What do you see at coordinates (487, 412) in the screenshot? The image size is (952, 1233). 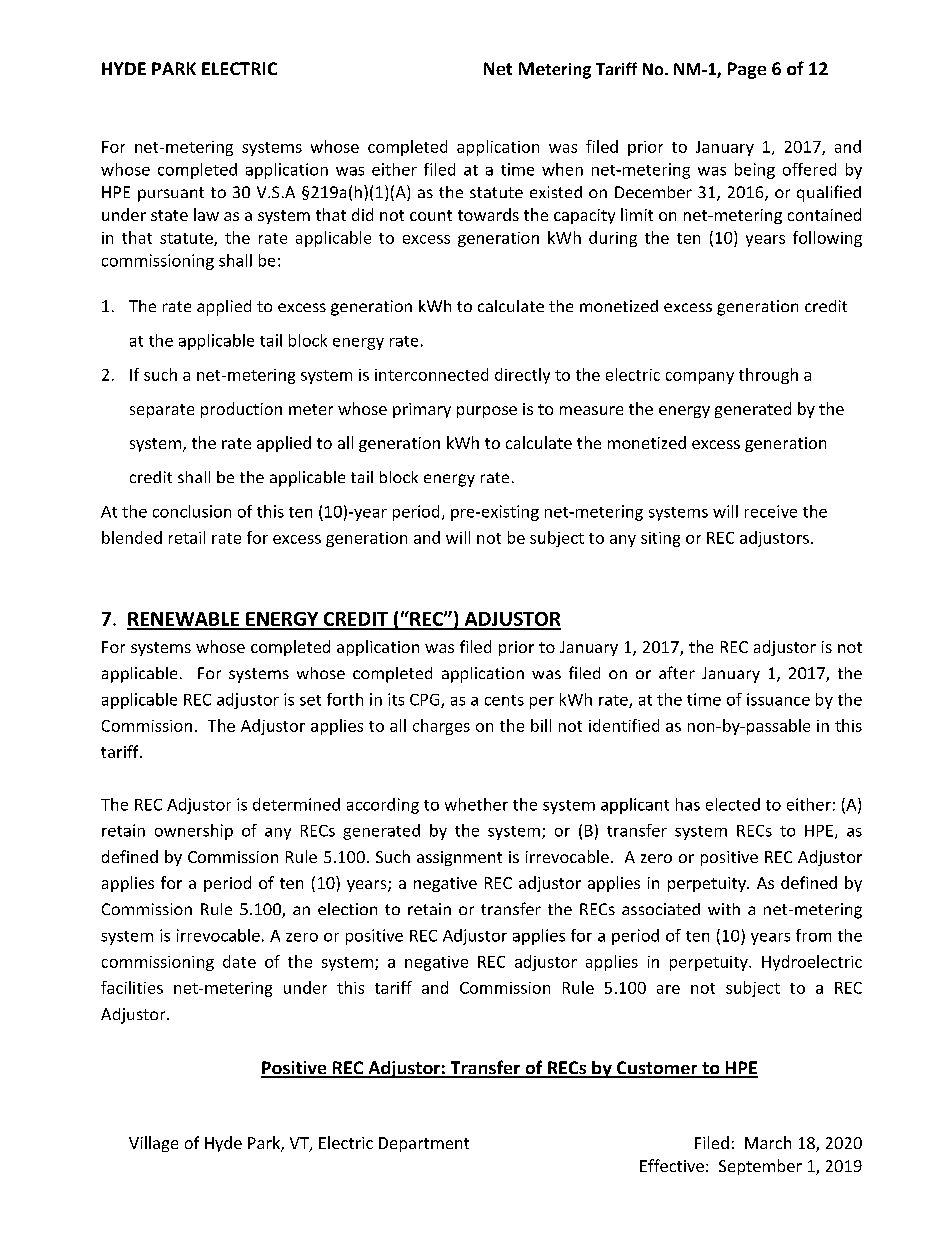 I see `purpose` at bounding box center [487, 412].
